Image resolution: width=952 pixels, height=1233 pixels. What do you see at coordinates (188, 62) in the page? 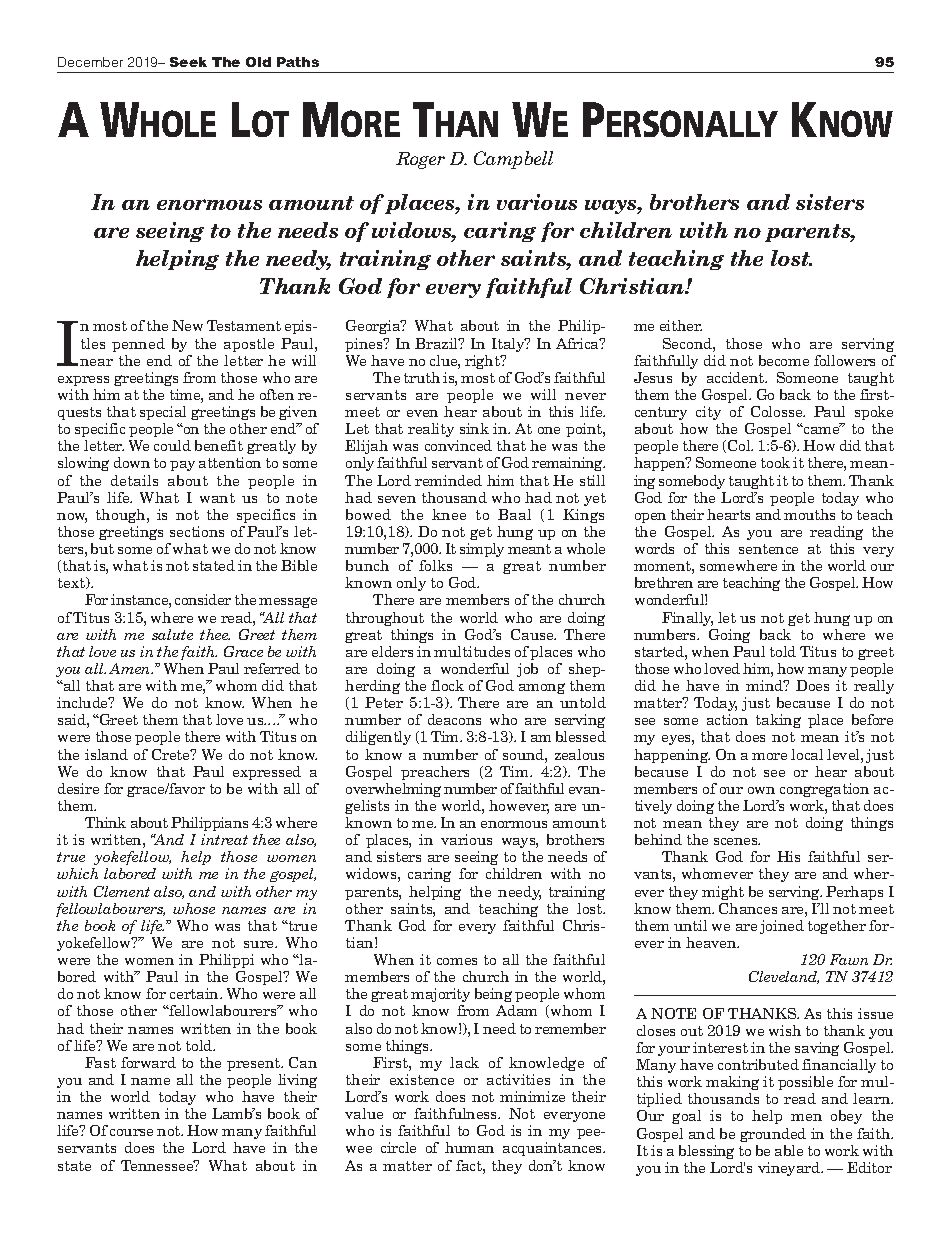
I see `Seek` at bounding box center [188, 62].
